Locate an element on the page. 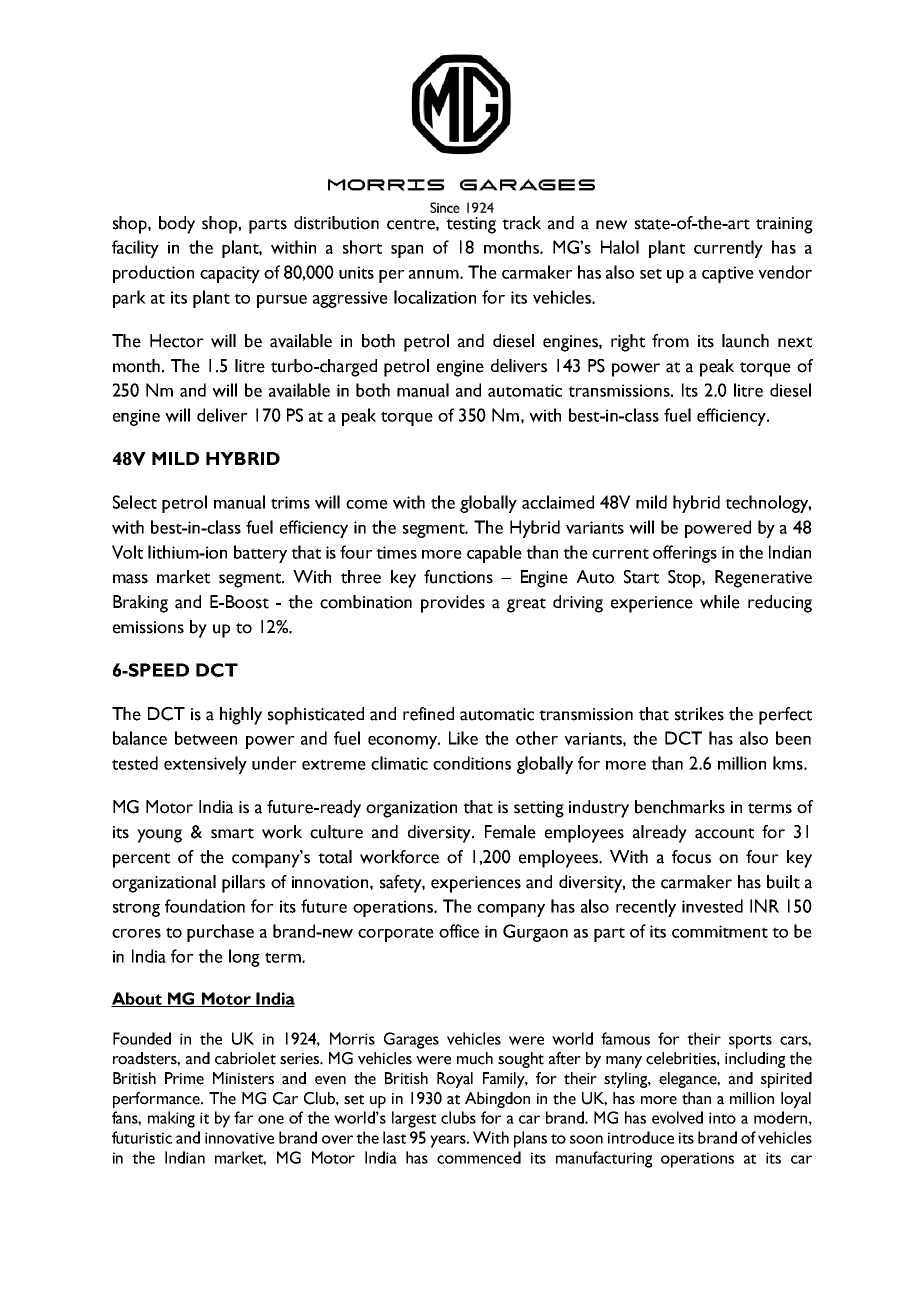 The width and height of the image is (924, 1308). testing is located at coordinates (471, 225).
